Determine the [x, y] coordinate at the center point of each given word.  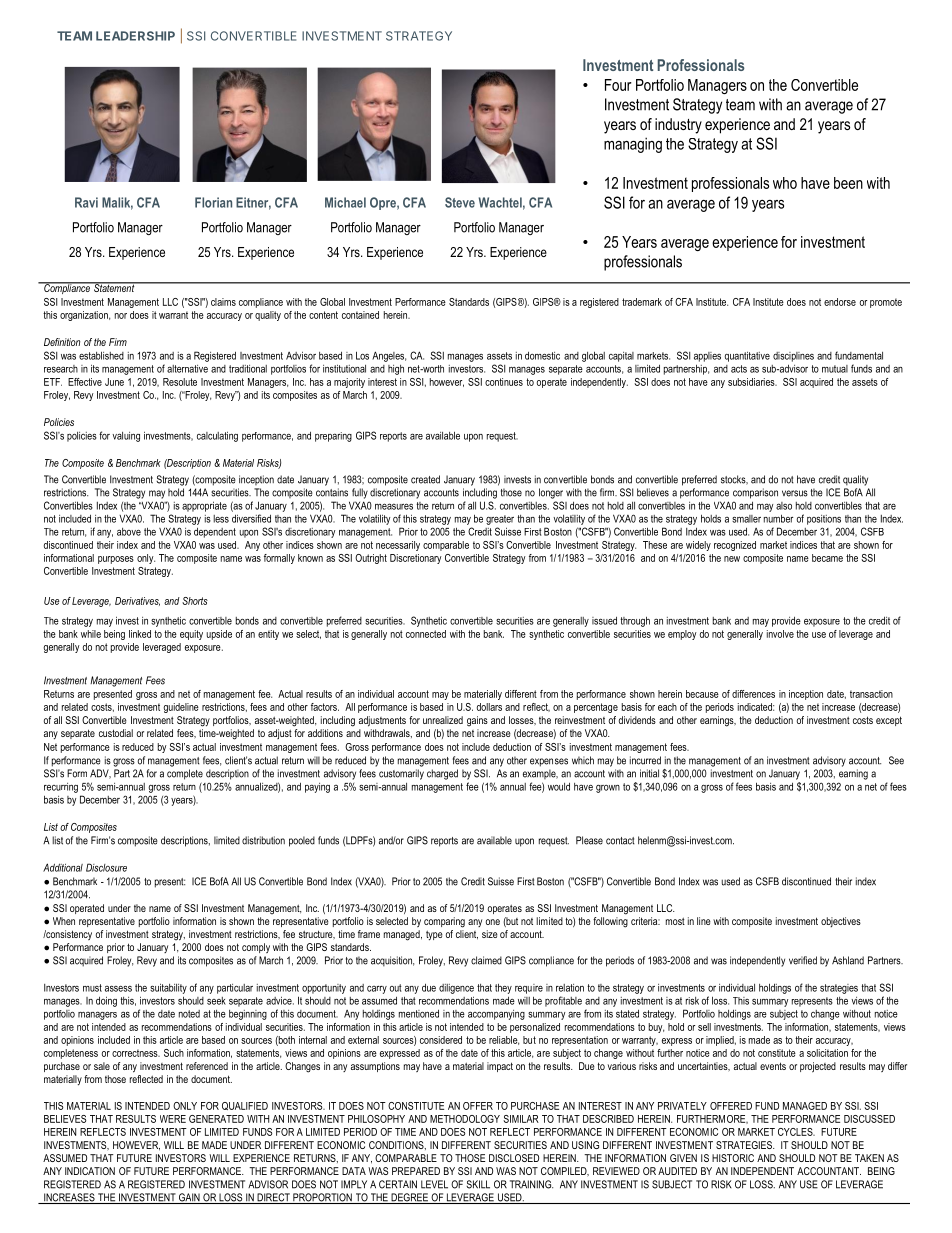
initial [649, 773]
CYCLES [796, 1132]
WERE [173, 1119]
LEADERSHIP [135, 36]
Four [618, 85]
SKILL [478, 1184]
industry [678, 126]
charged [442, 774]
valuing [126, 437]
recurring [61, 788]
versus [795, 493]
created [425, 479]
